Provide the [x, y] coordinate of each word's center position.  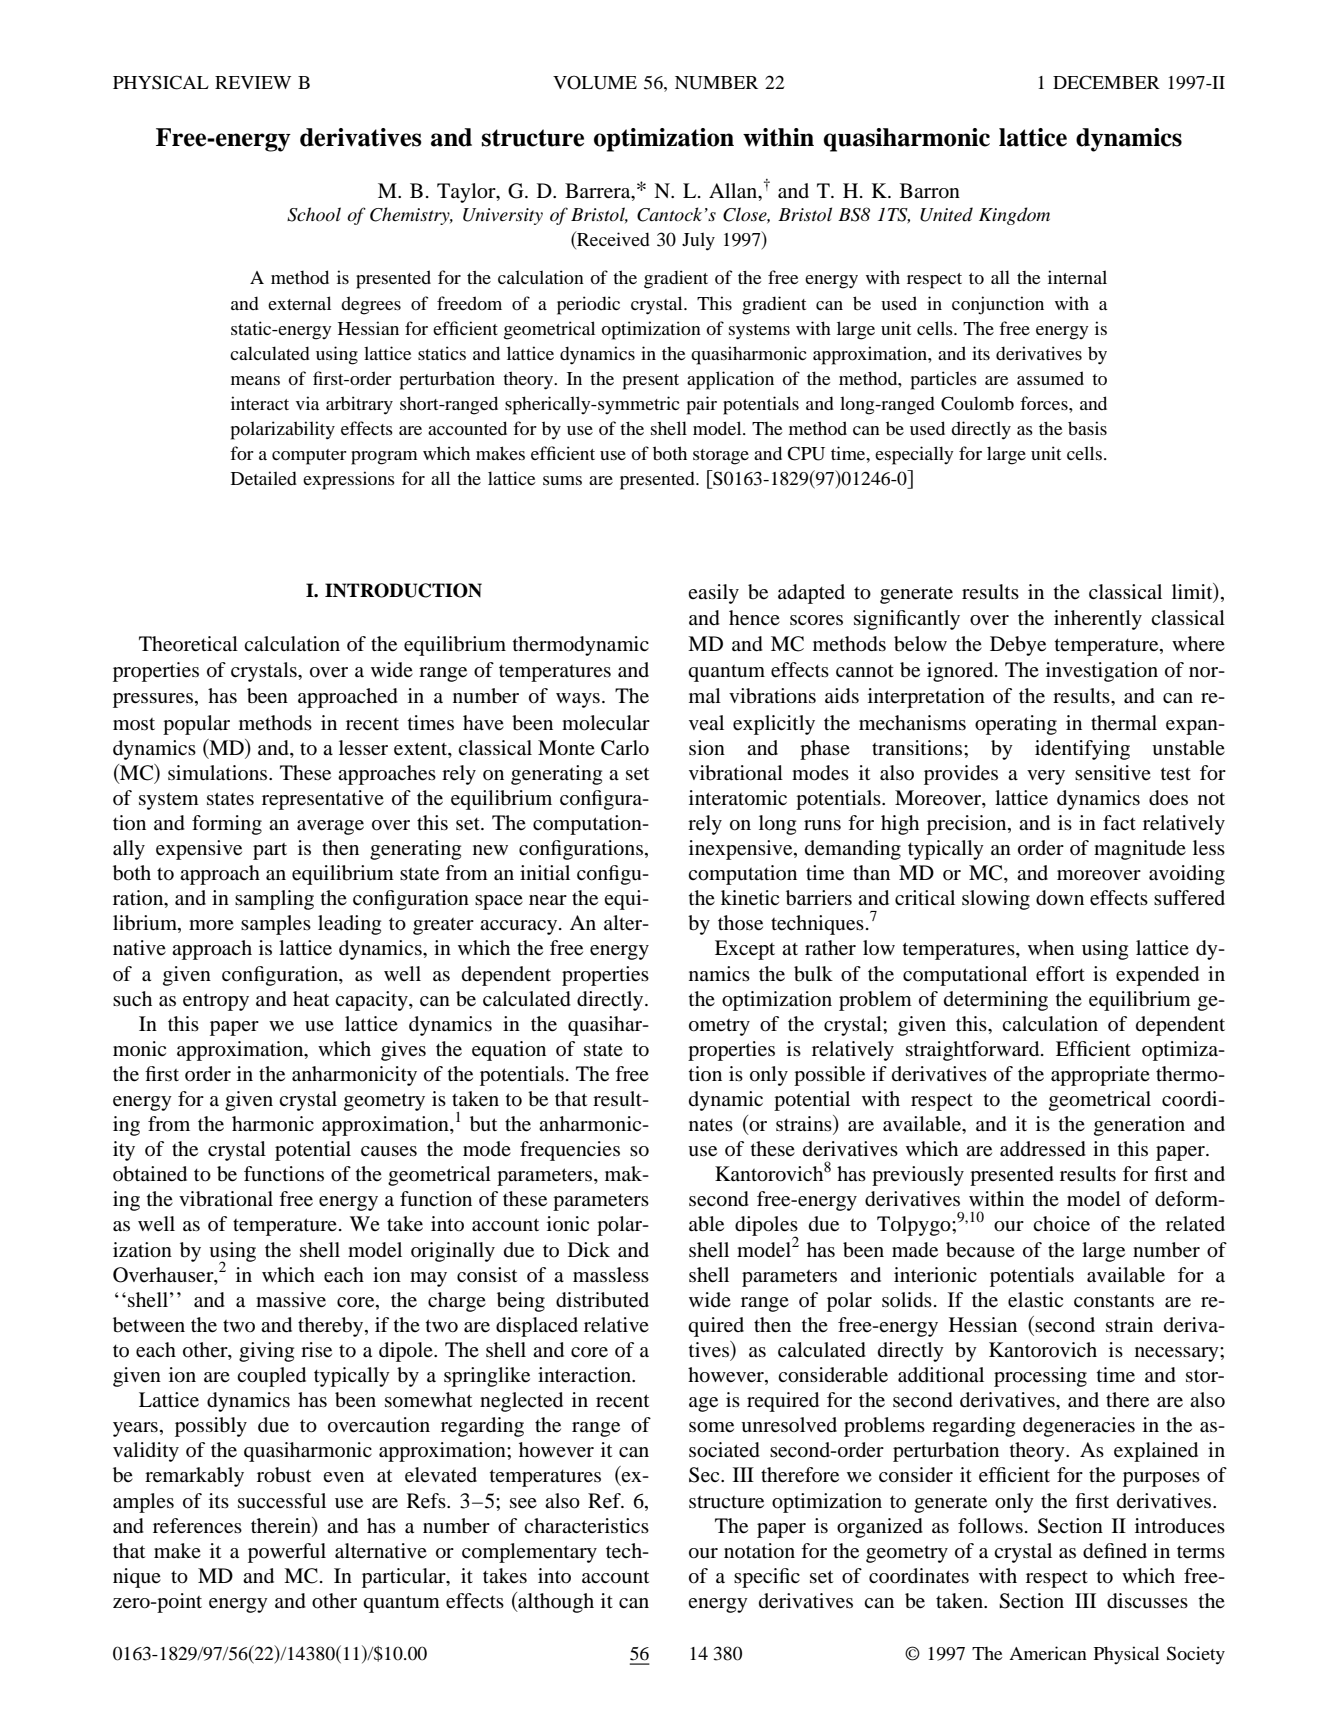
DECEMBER [1106, 82]
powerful [287, 1553]
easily [713, 594]
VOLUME [595, 82]
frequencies [570, 1151]
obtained [150, 1174]
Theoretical [188, 644]
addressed [1043, 1149]
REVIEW [253, 82]
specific [767, 1578]
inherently [1098, 620]
